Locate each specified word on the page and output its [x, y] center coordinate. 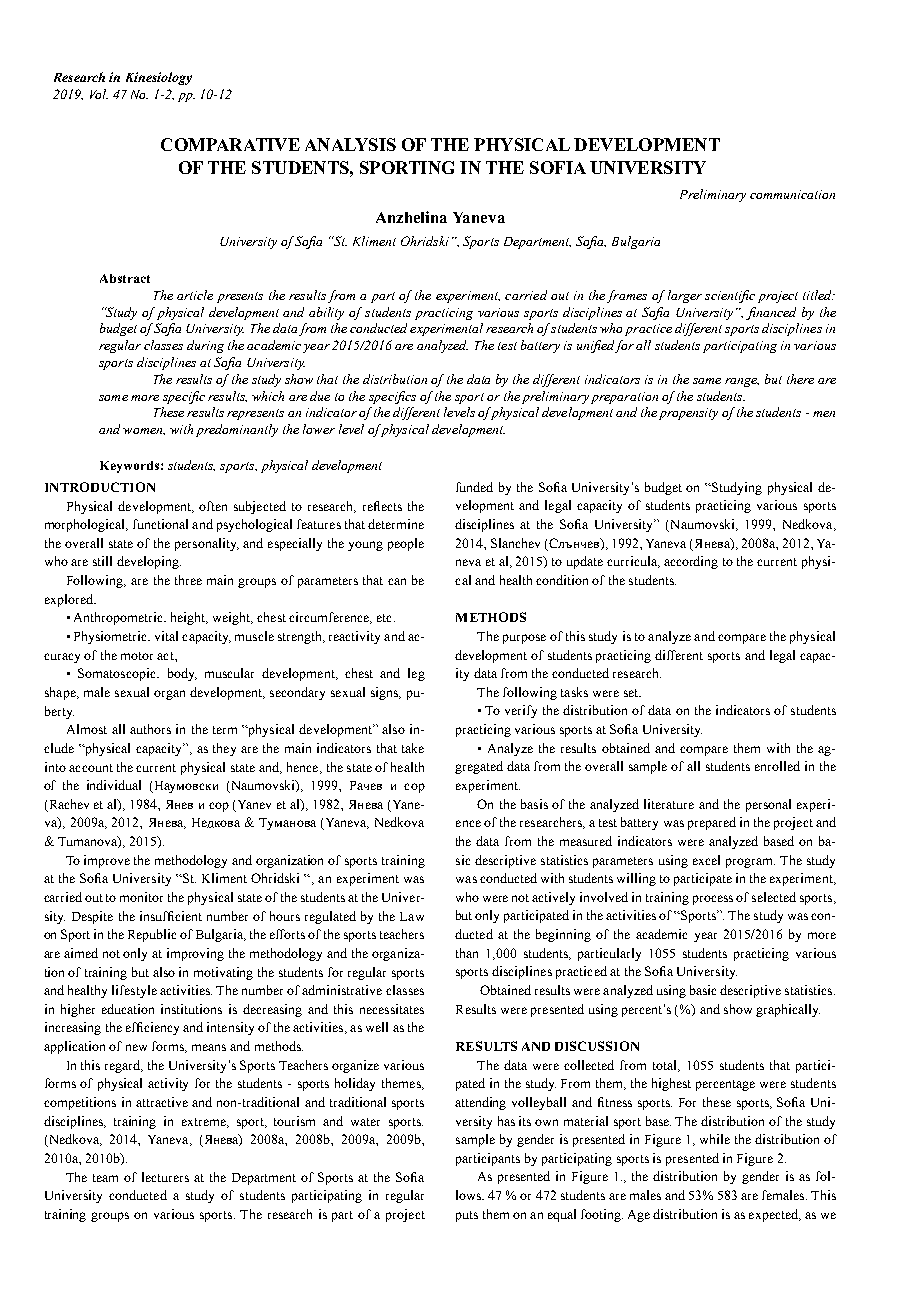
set [632, 693]
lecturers [165, 1177]
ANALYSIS [350, 144]
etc [386, 618]
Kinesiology [159, 78]
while [715, 1139]
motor [137, 656]
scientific [730, 296]
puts [467, 1216]
